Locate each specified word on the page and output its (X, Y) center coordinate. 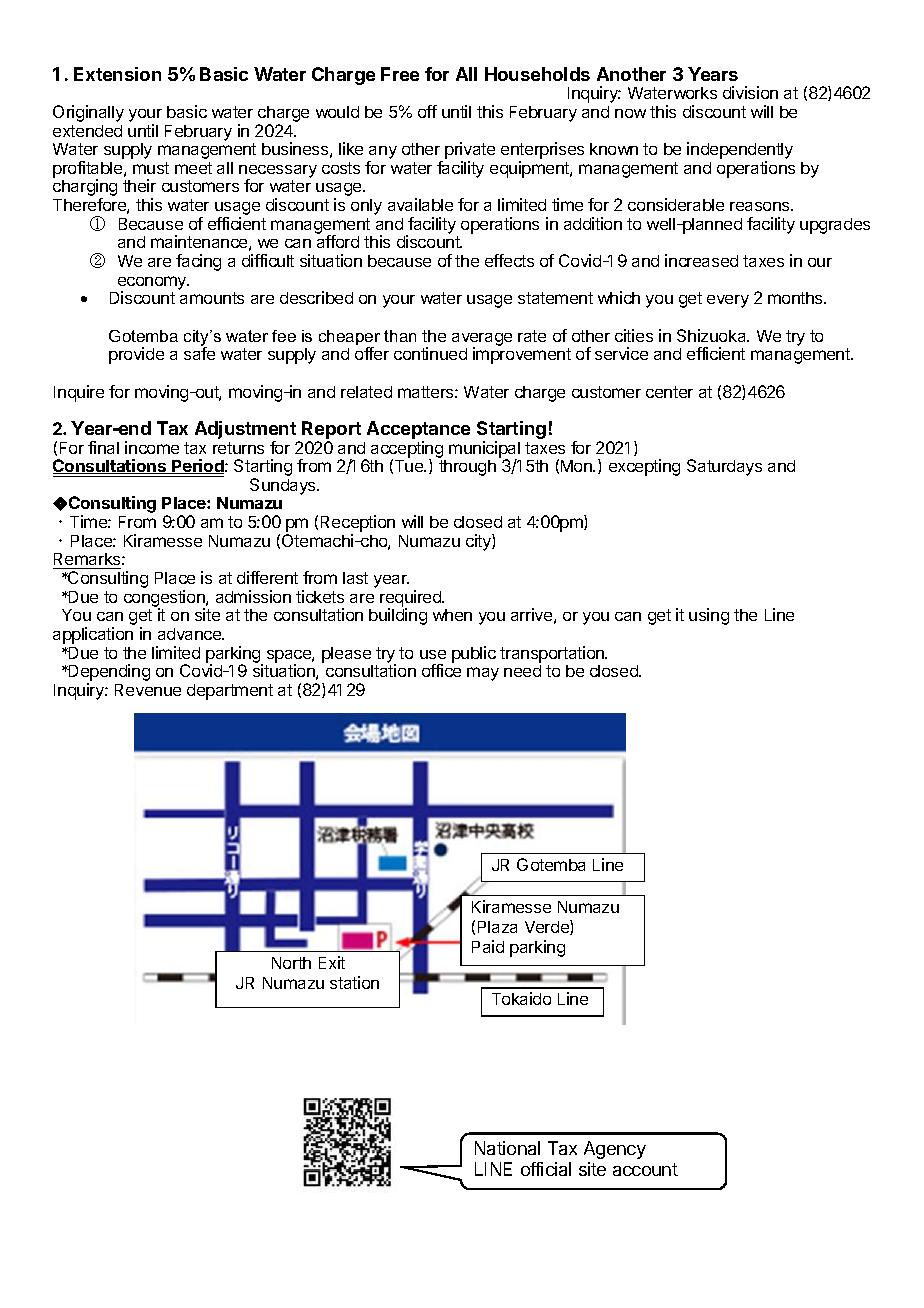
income (152, 447)
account (645, 1169)
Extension (117, 74)
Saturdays (724, 467)
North (291, 963)
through (467, 468)
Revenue (148, 690)
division (750, 92)
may (483, 674)
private (470, 152)
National (507, 1148)
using (709, 616)
